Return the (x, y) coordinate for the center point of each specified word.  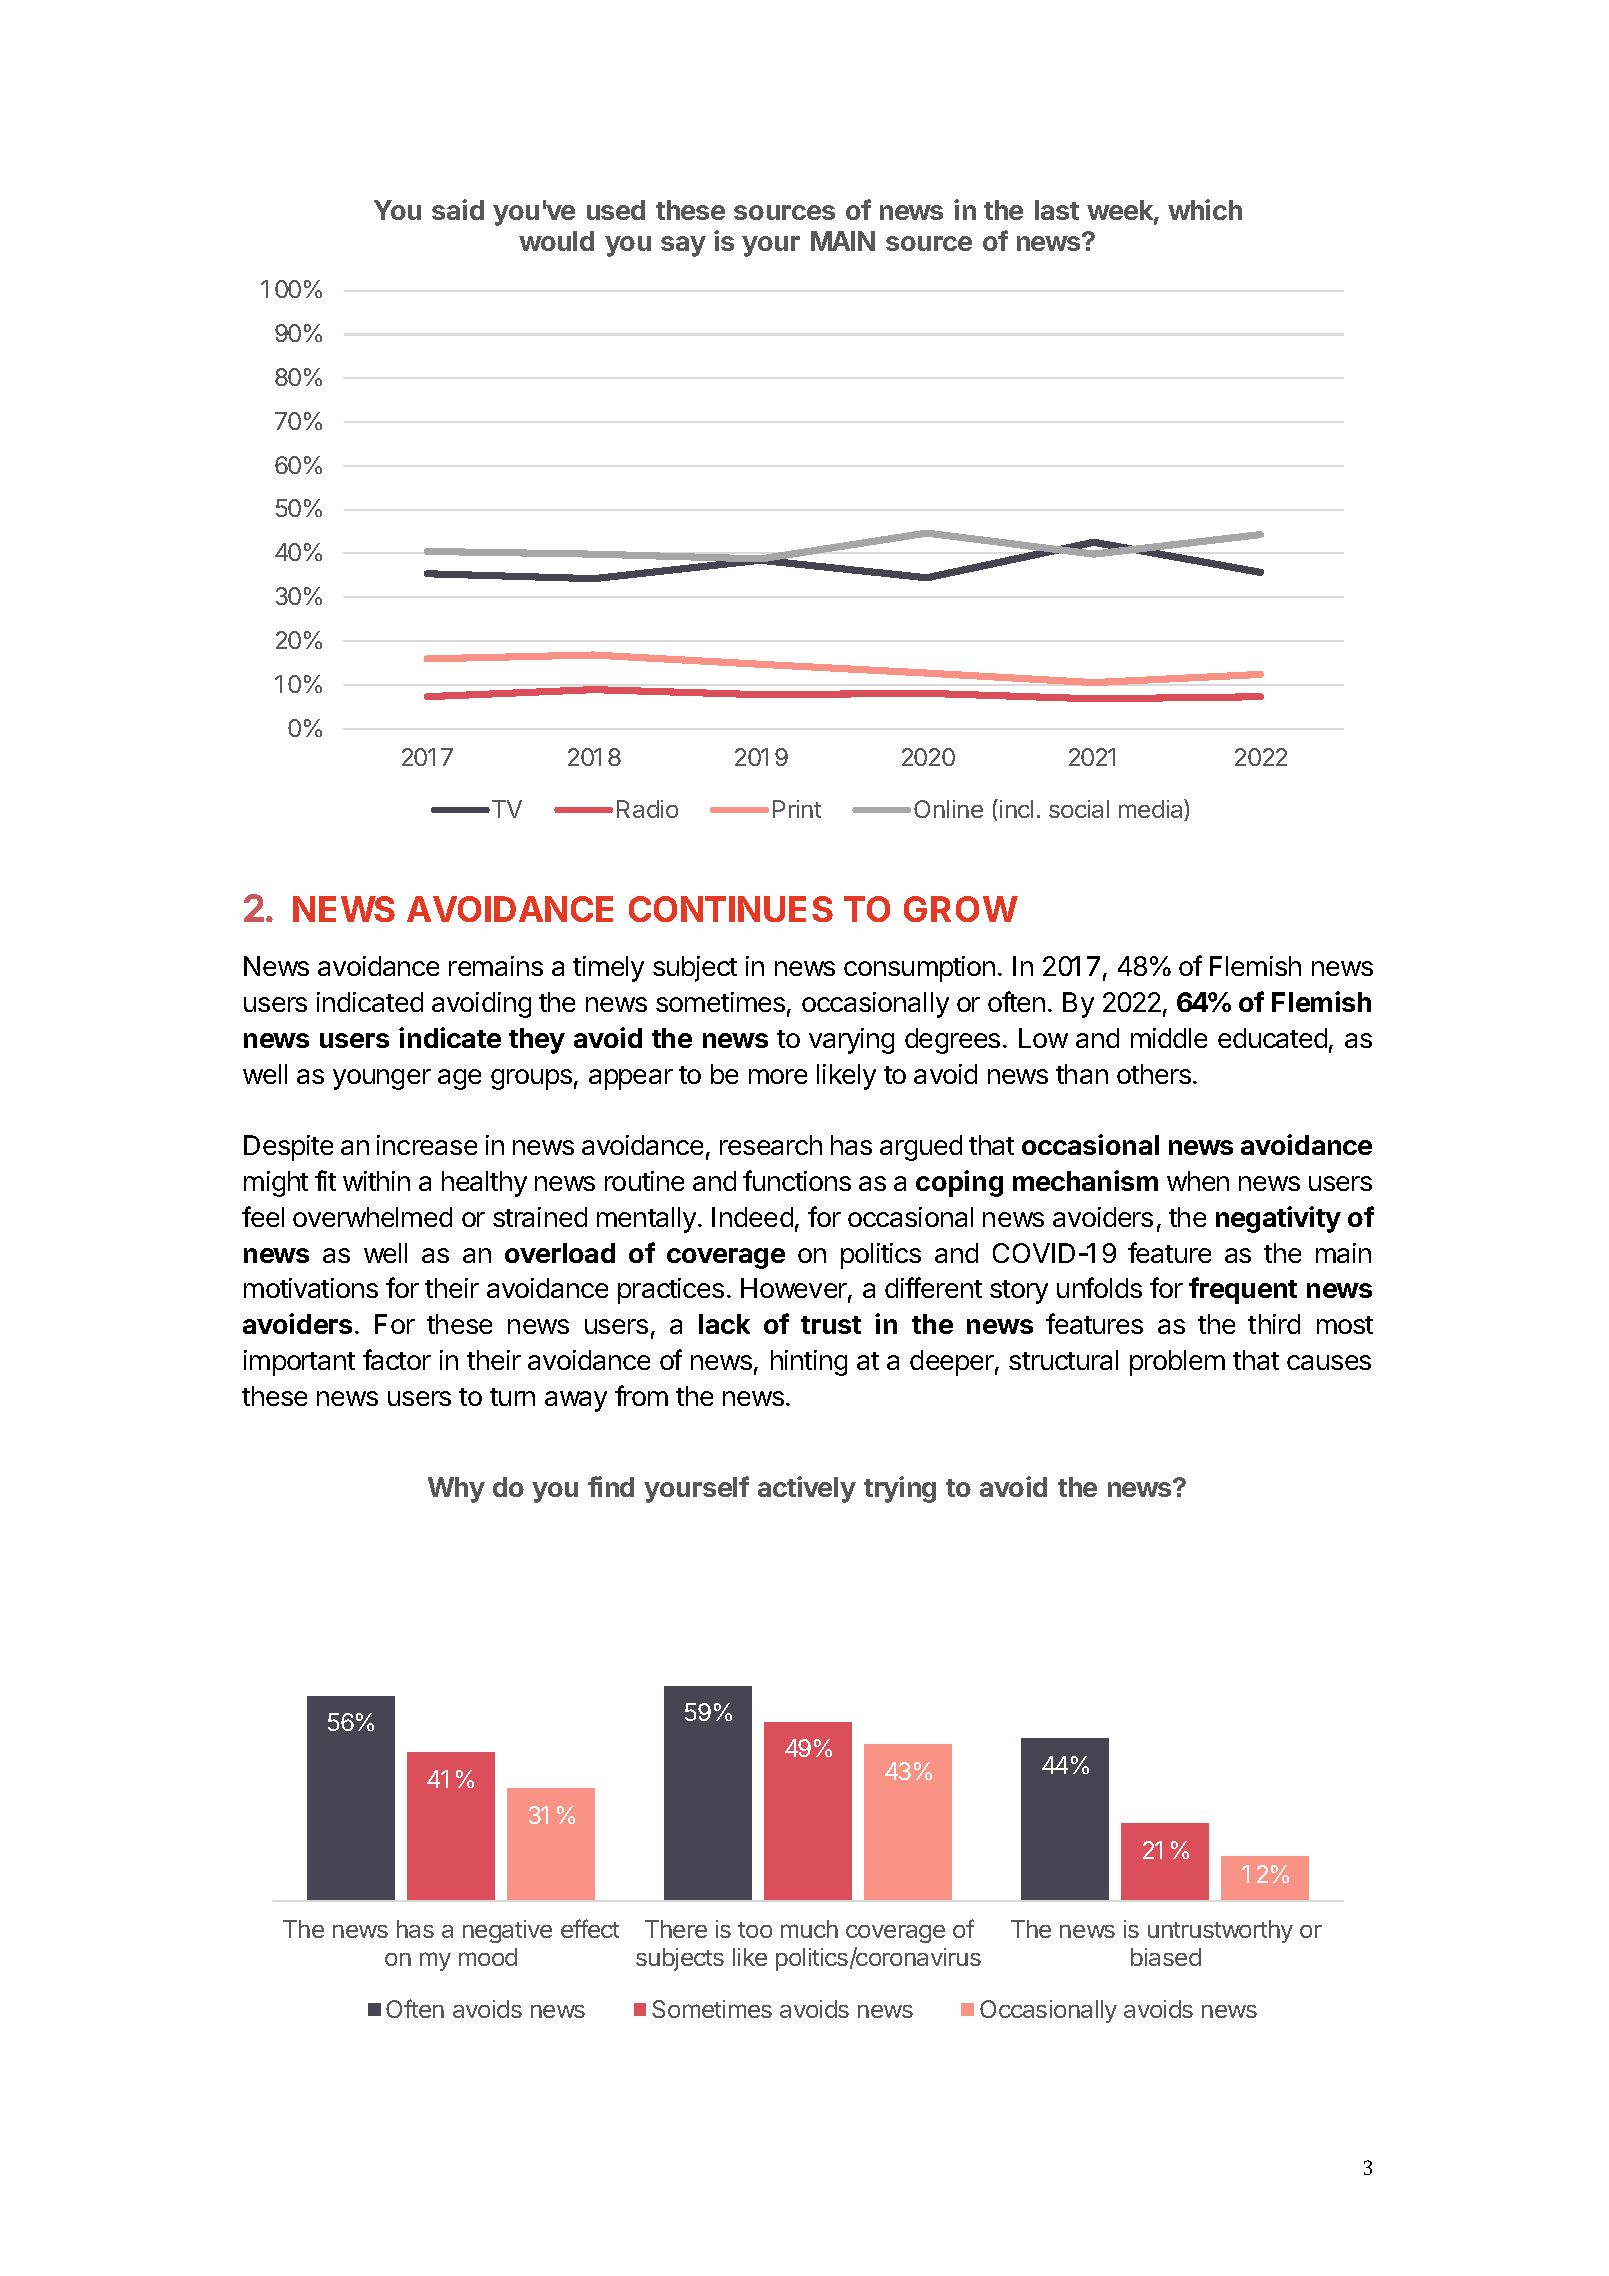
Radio (647, 809)
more (778, 1076)
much (809, 1929)
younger (382, 1079)
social (1079, 809)
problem (1177, 1363)
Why (456, 1490)
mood (488, 1957)
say (683, 246)
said (458, 209)
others (1154, 1074)
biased (1166, 1957)
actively (807, 1489)
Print (797, 809)
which (1205, 209)
